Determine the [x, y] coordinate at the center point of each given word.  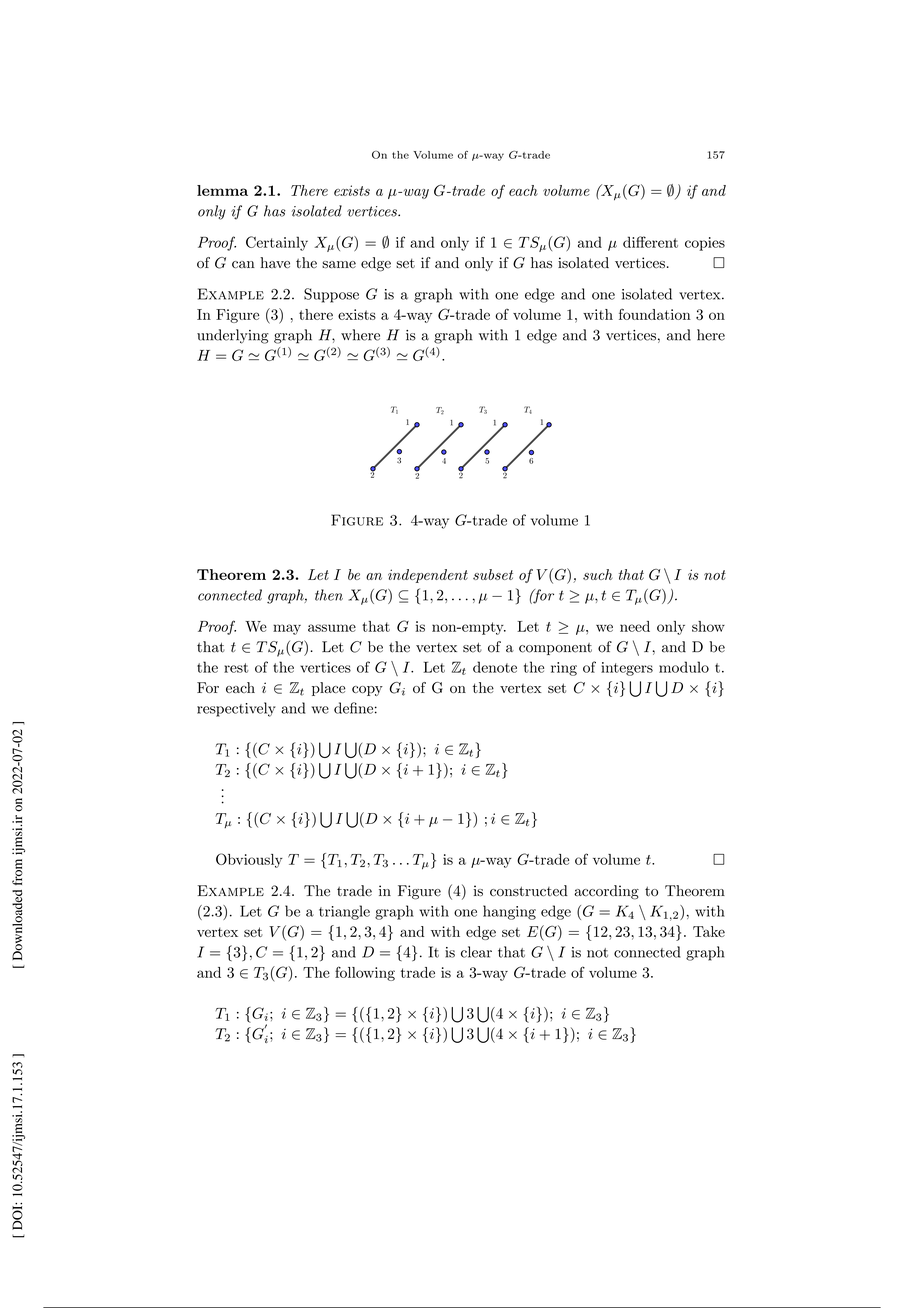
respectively [236, 709]
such [598, 574]
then [329, 595]
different [650, 242]
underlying [233, 336]
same [339, 264]
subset [493, 574]
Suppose [331, 295]
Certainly [277, 243]
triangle [344, 912]
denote [495, 667]
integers [627, 669]
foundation [655, 314]
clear [476, 952]
